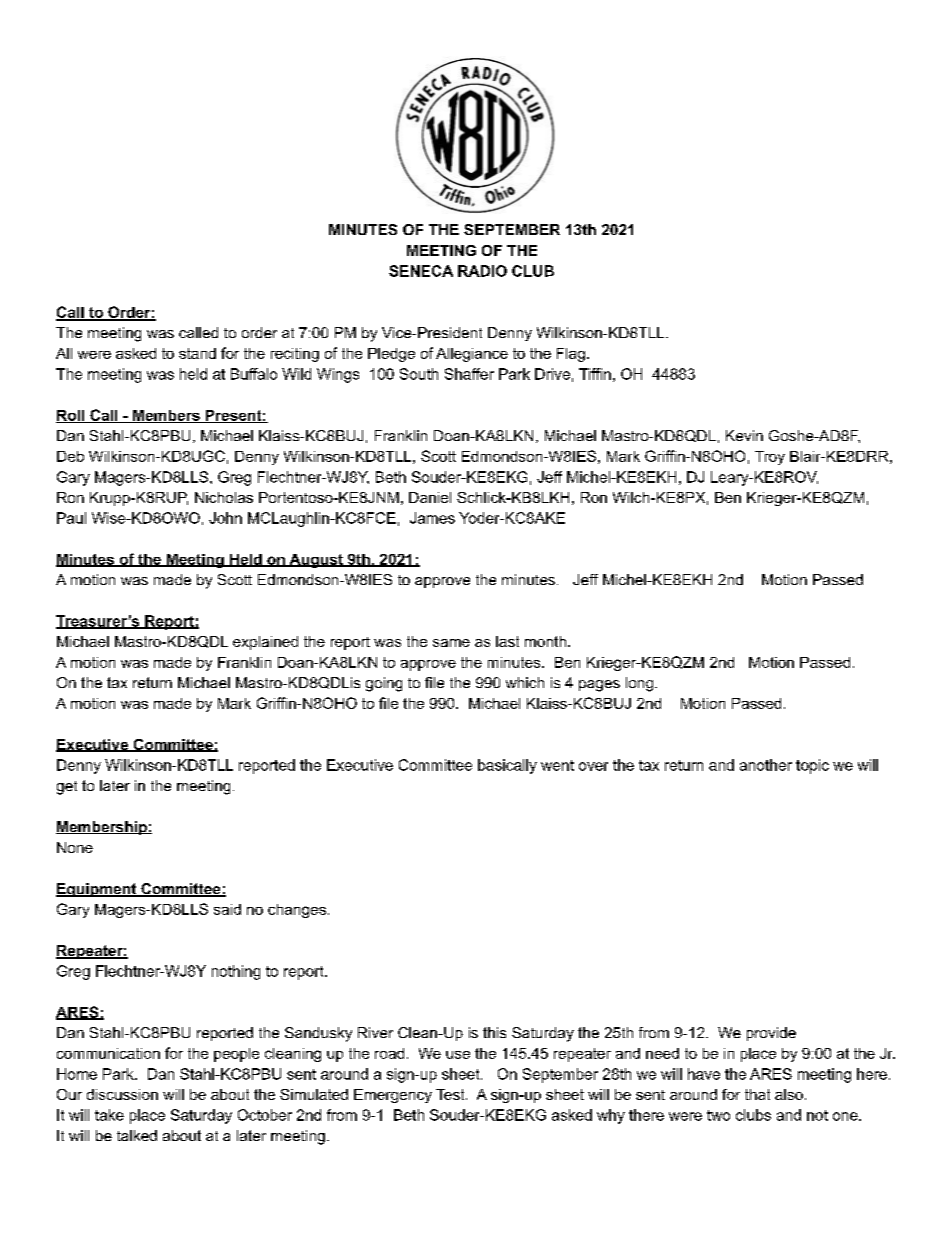  What do you see at coordinates (421, 271) in the screenshot?
I see `SENECA` at bounding box center [421, 271].
